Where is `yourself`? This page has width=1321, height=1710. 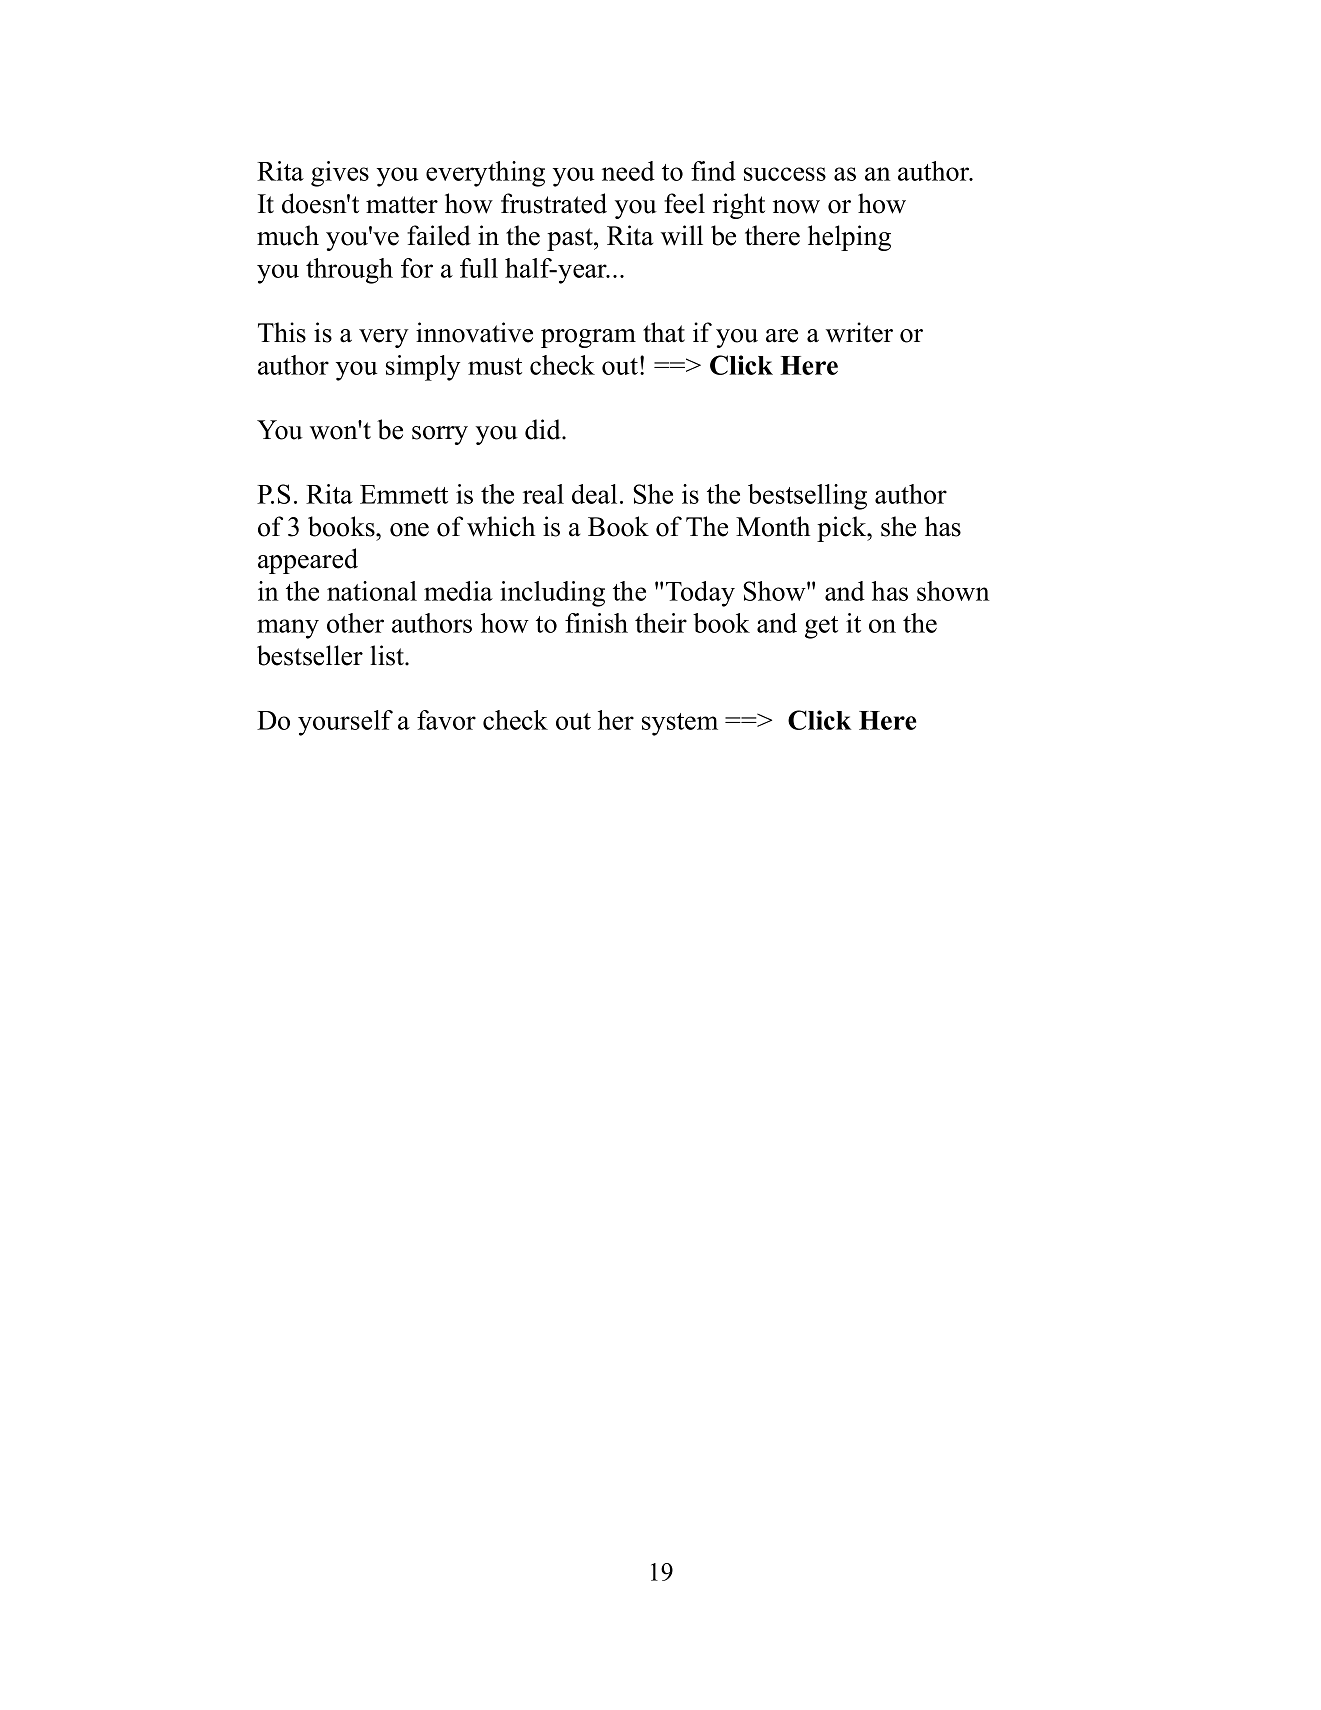 yourself is located at coordinates (345, 723).
